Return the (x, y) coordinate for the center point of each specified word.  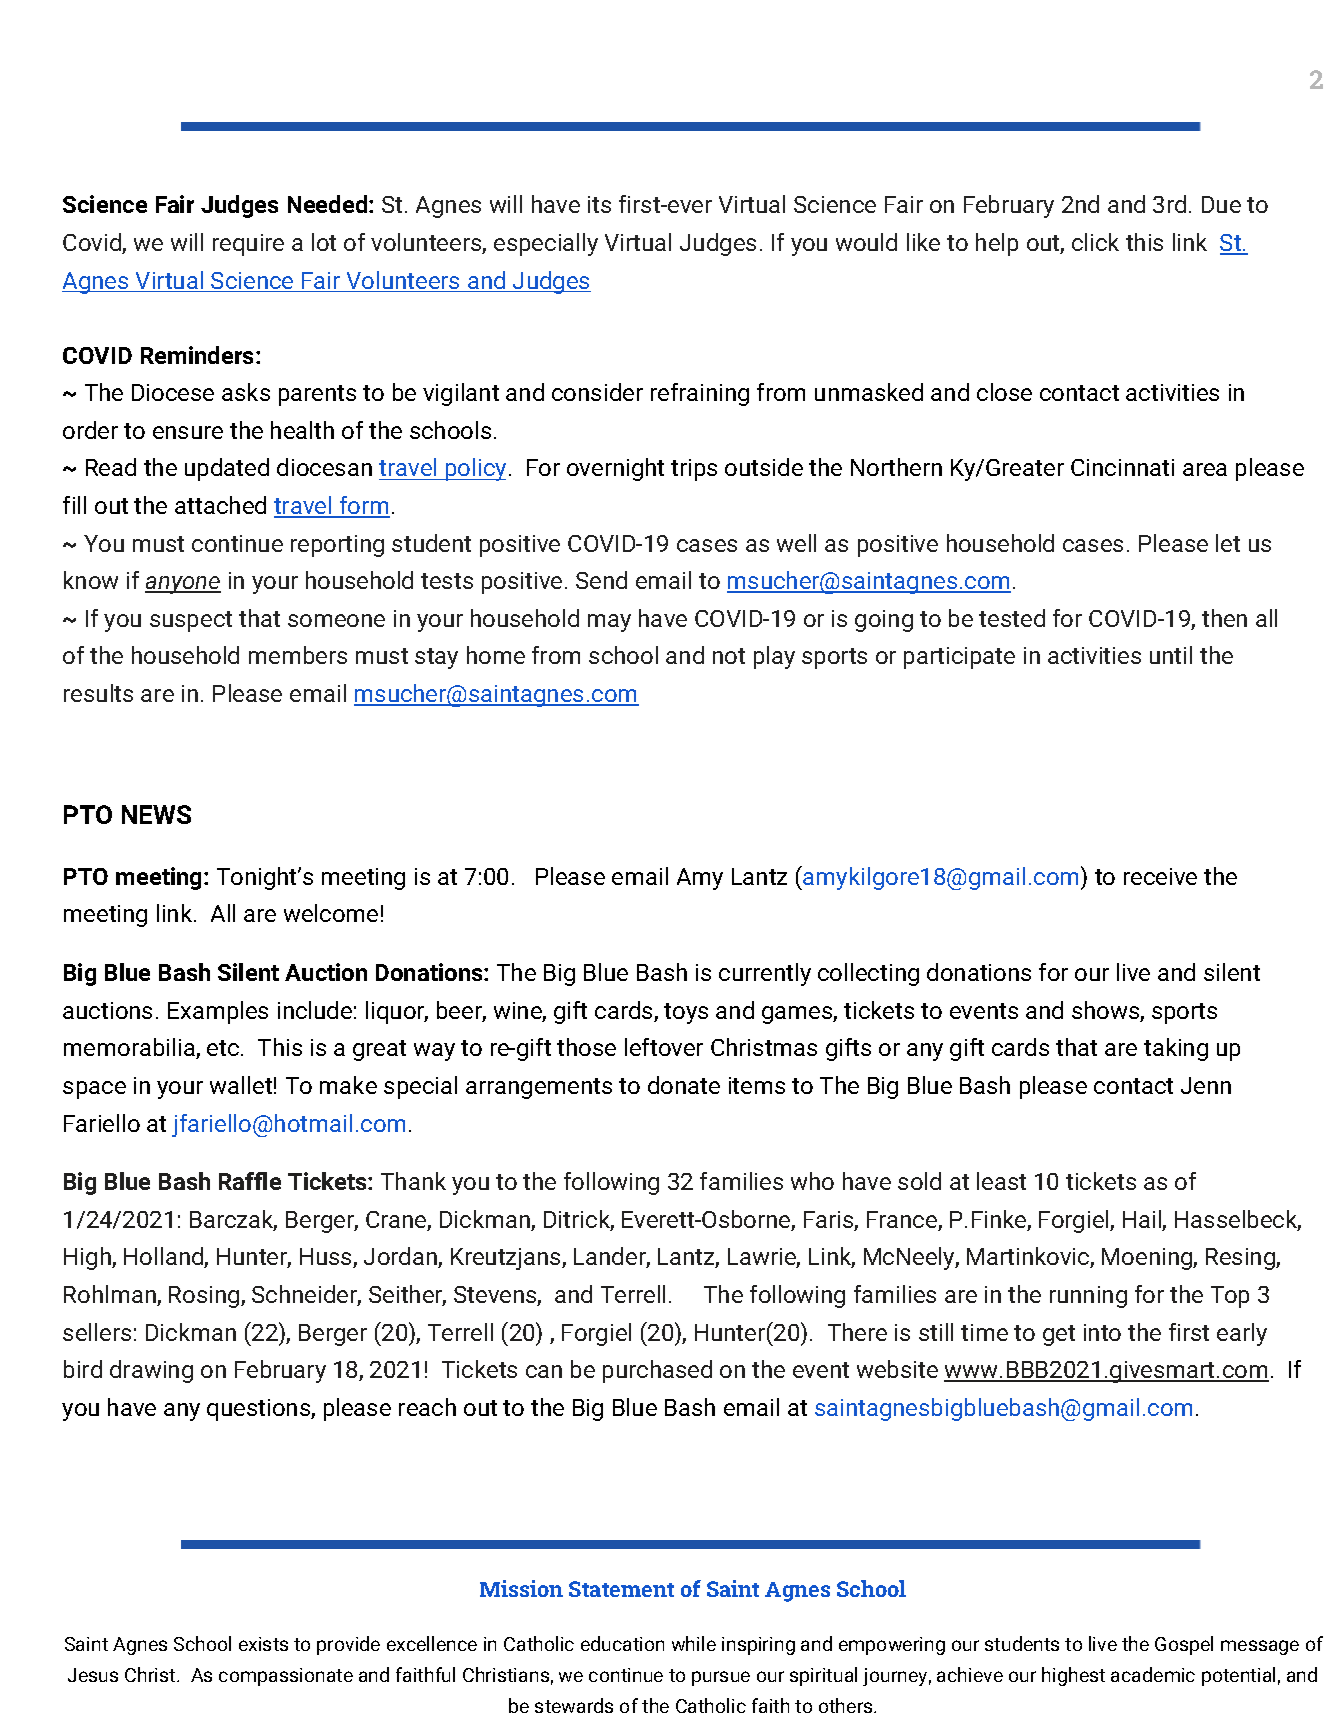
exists (263, 1644)
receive (1160, 876)
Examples (218, 1012)
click (1095, 242)
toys (686, 1013)
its (599, 204)
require (248, 245)
